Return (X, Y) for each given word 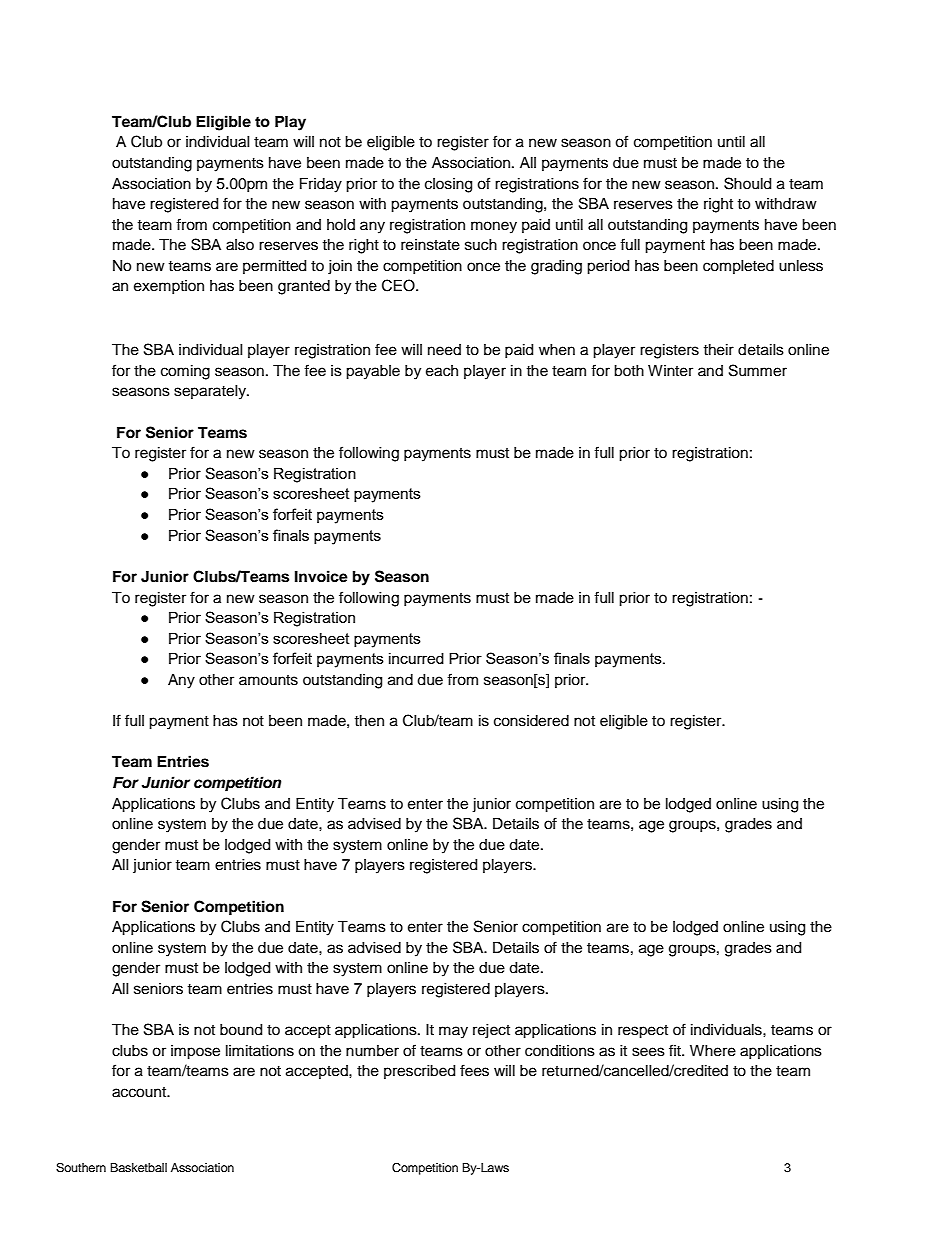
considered (531, 721)
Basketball (138, 1167)
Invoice (321, 576)
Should (747, 183)
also (240, 245)
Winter (670, 371)
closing (448, 185)
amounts (268, 680)
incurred (416, 658)
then (369, 721)
